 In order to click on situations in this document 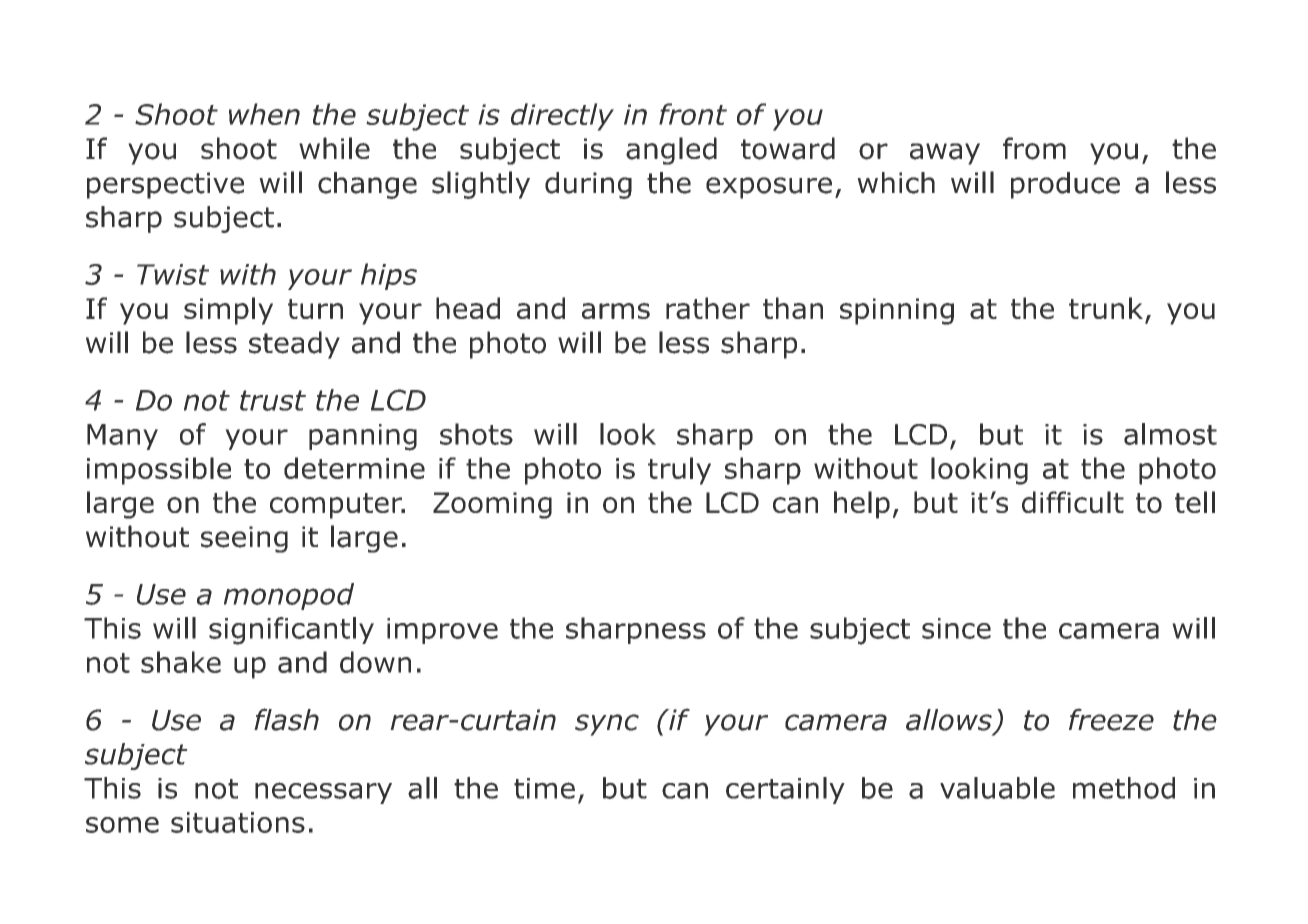, I will do `click(238, 822)`.
